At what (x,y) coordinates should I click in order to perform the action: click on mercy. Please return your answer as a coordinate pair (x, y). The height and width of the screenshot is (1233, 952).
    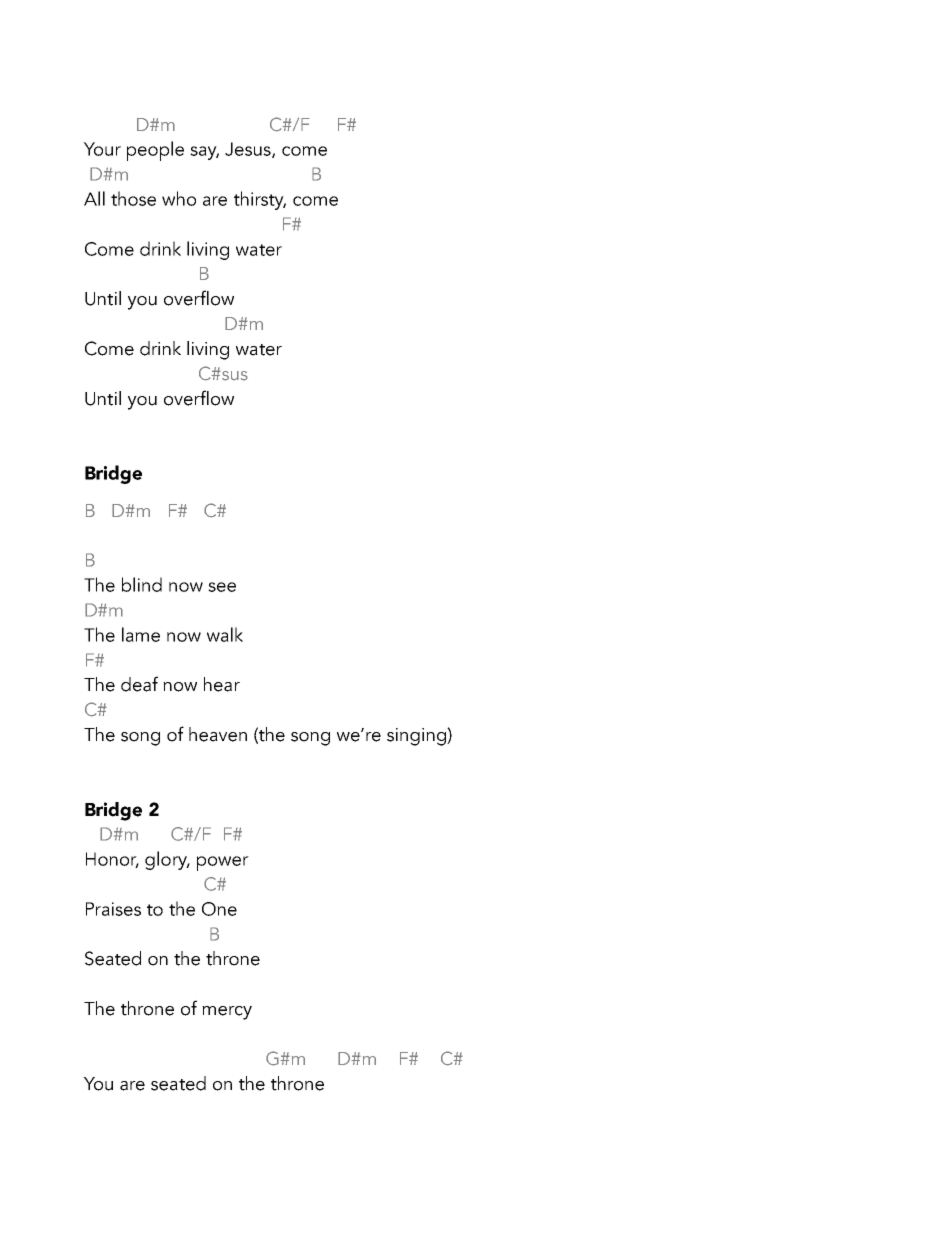
    Looking at the image, I should click on (227, 1013).
